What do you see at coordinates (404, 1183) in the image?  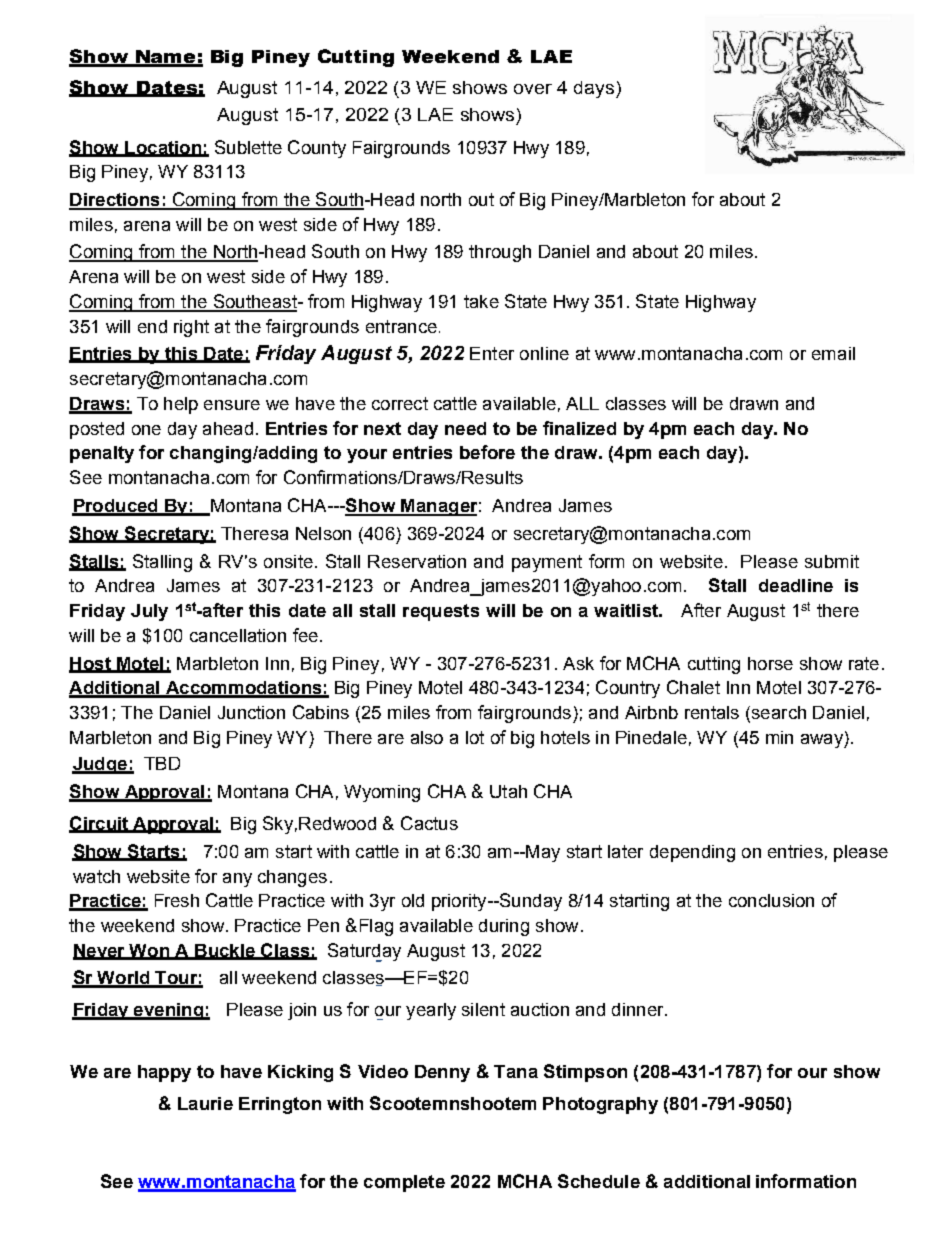 I see `complete` at bounding box center [404, 1183].
